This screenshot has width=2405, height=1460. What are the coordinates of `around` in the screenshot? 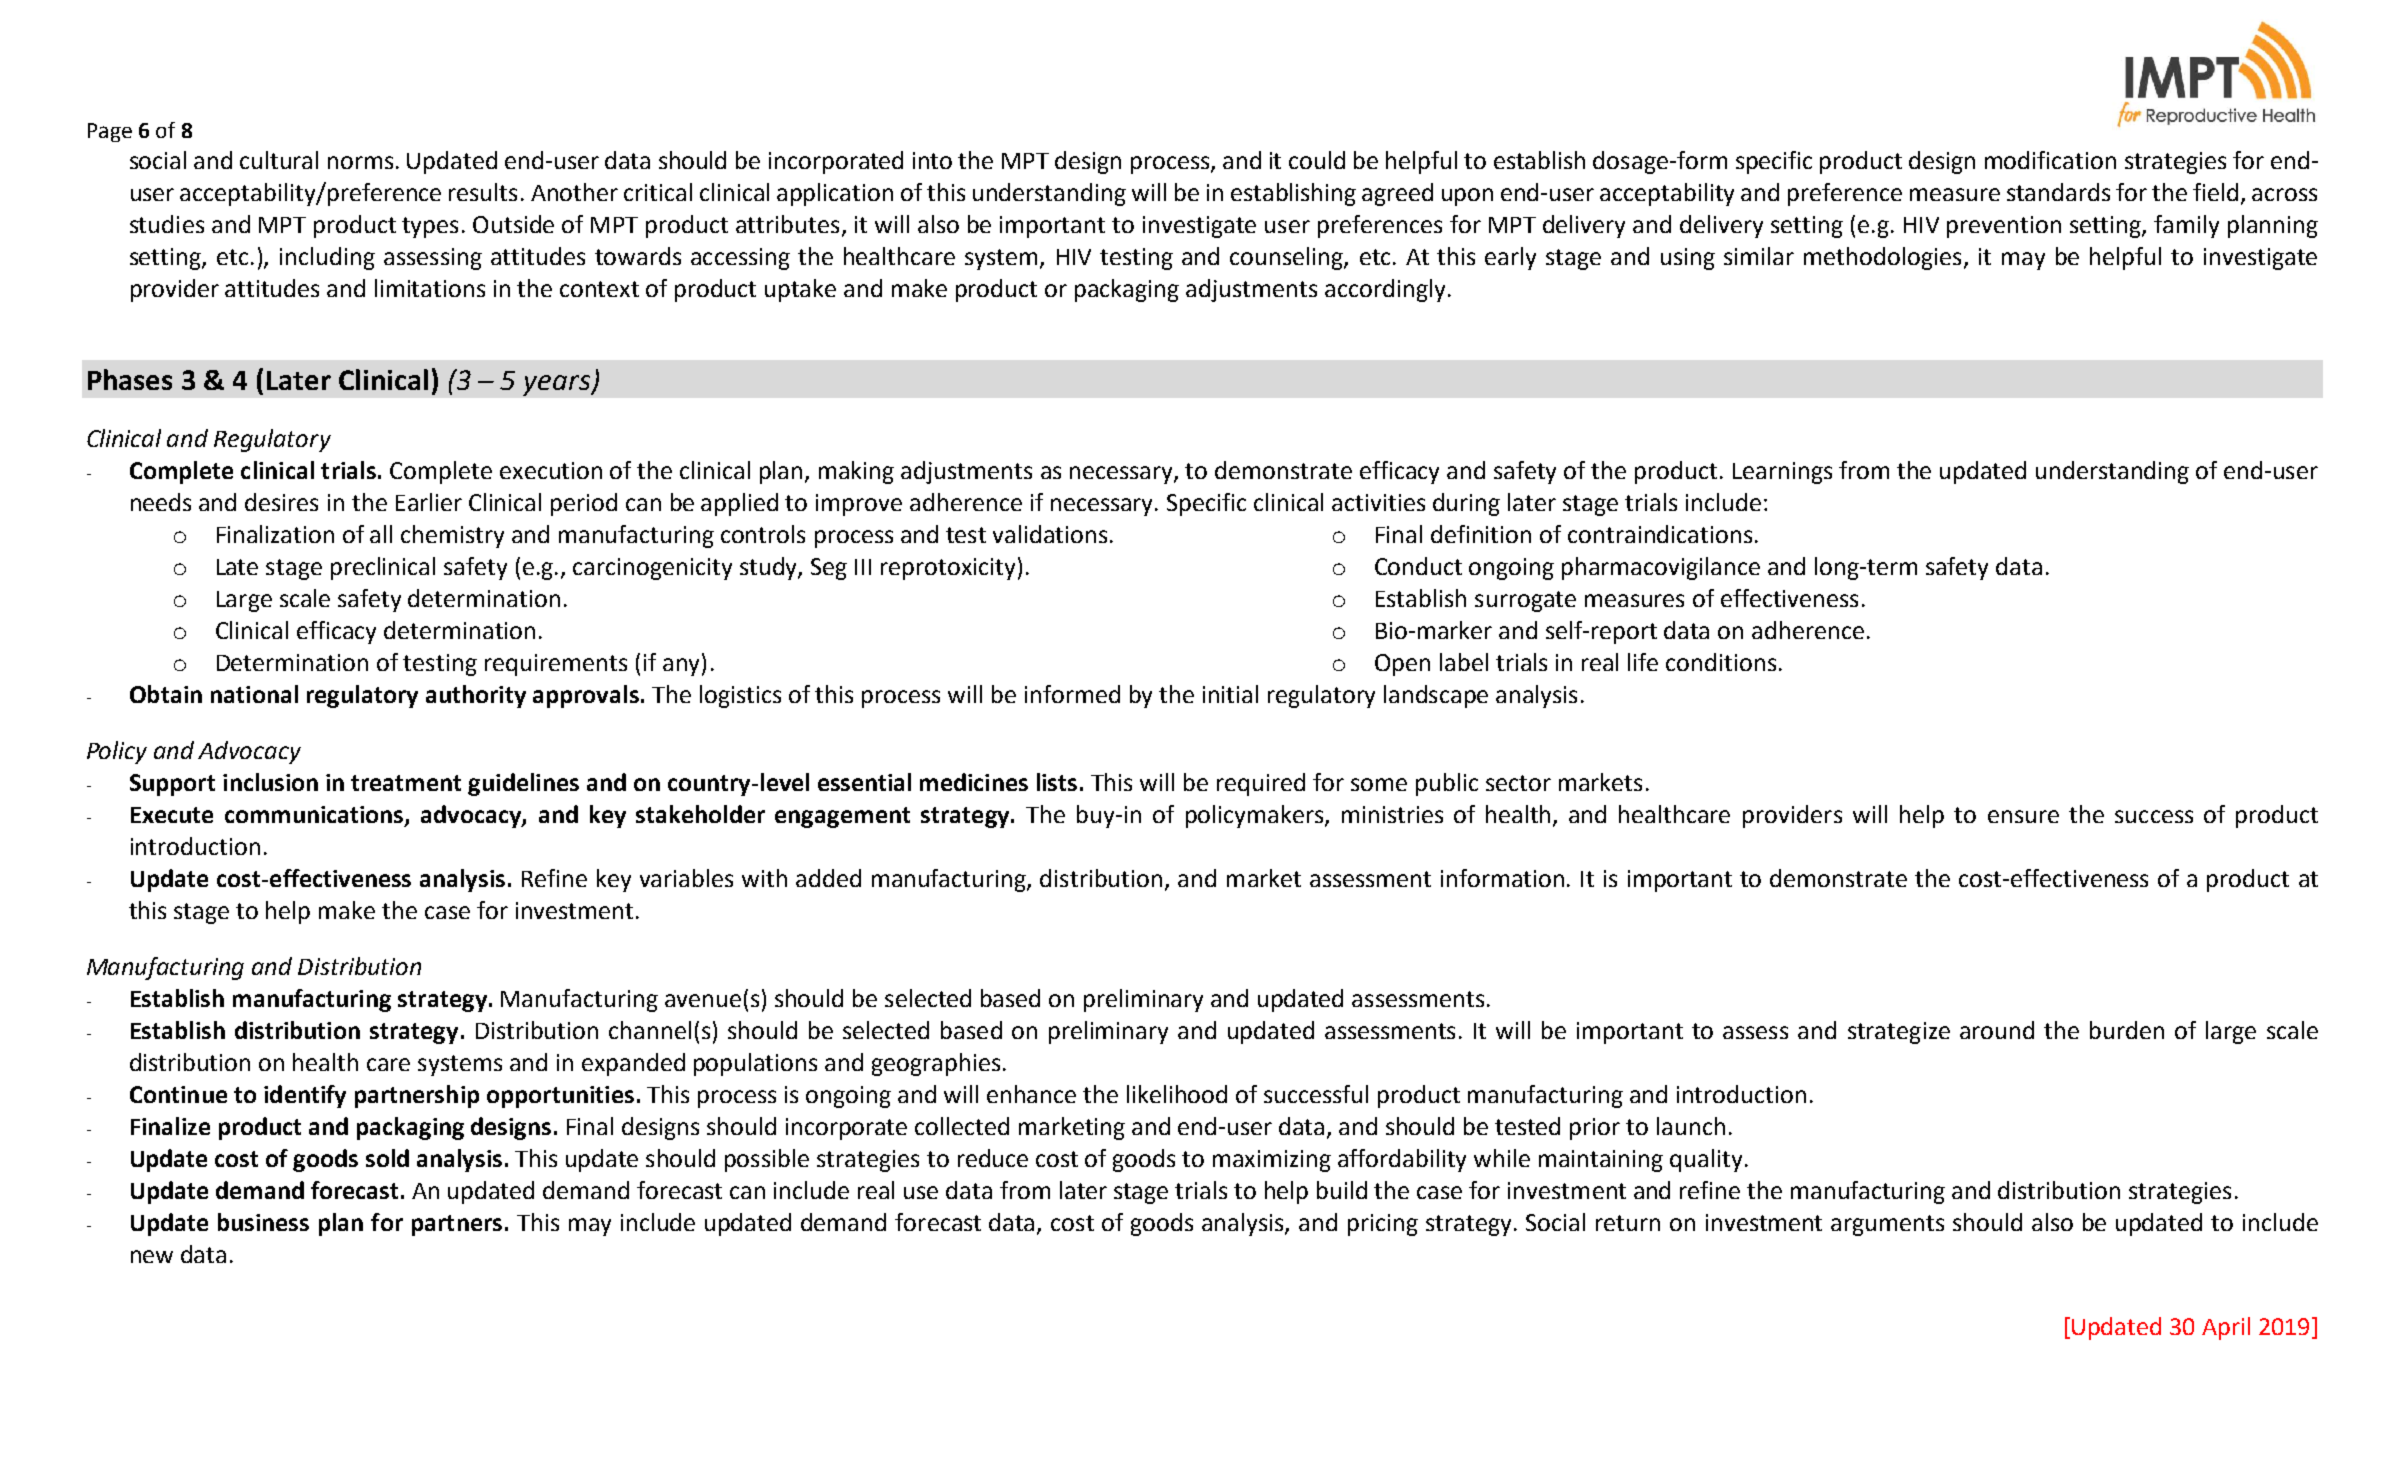 It's located at (1997, 1030).
